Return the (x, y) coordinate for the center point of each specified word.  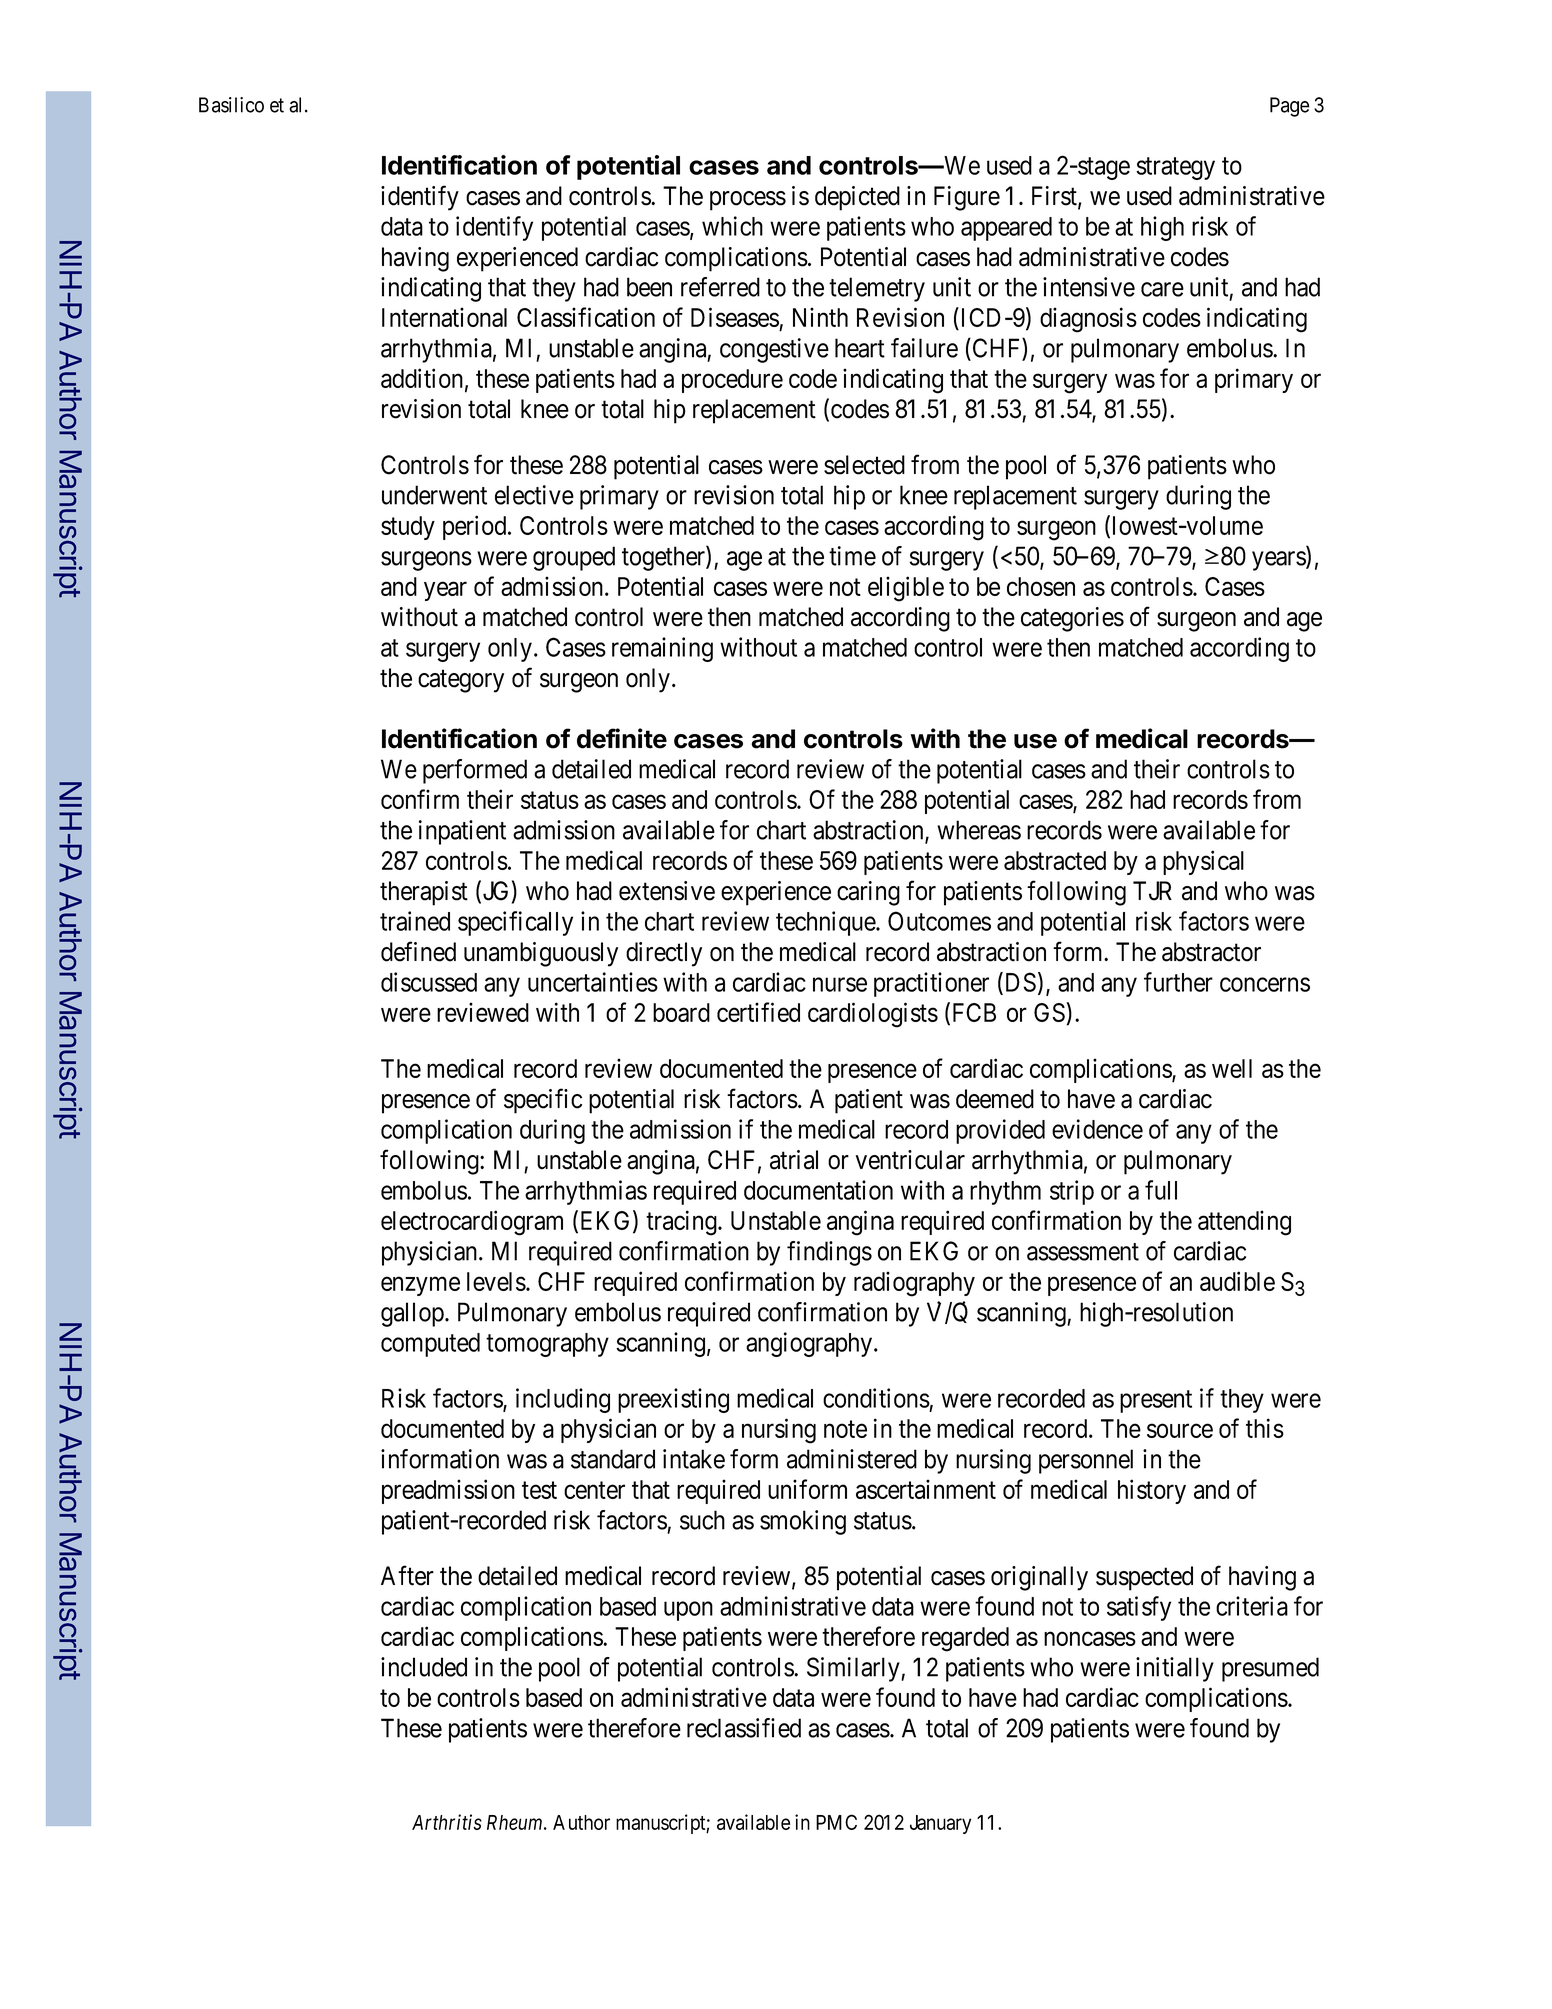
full (1161, 1190)
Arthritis (447, 1822)
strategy (1175, 169)
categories (1072, 619)
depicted (857, 198)
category (461, 681)
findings (829, 1253)
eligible (906, 589)
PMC (836, 1822)
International (444, 317)
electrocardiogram (472, 1223)
